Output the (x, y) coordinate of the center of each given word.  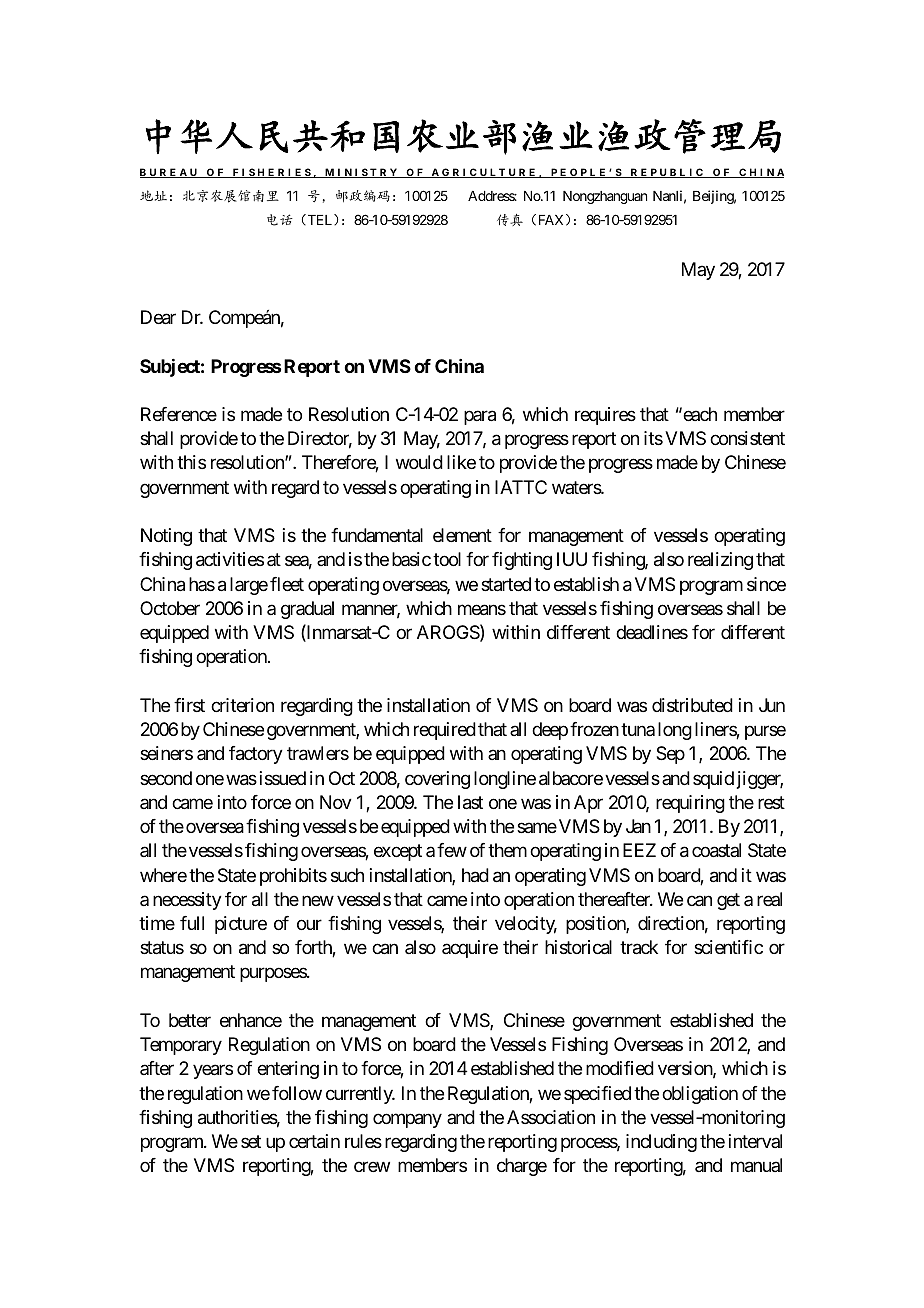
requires (605, 416)
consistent (747, 438)
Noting (166, 537)
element (462, 535)
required (445, 731)
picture (241, 925)
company (407, 1120)
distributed (692, 705)
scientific (728, 947)
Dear (158, 317)
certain (314, 1141)
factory (256, 755)
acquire (470, 949)
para (480, 417)
